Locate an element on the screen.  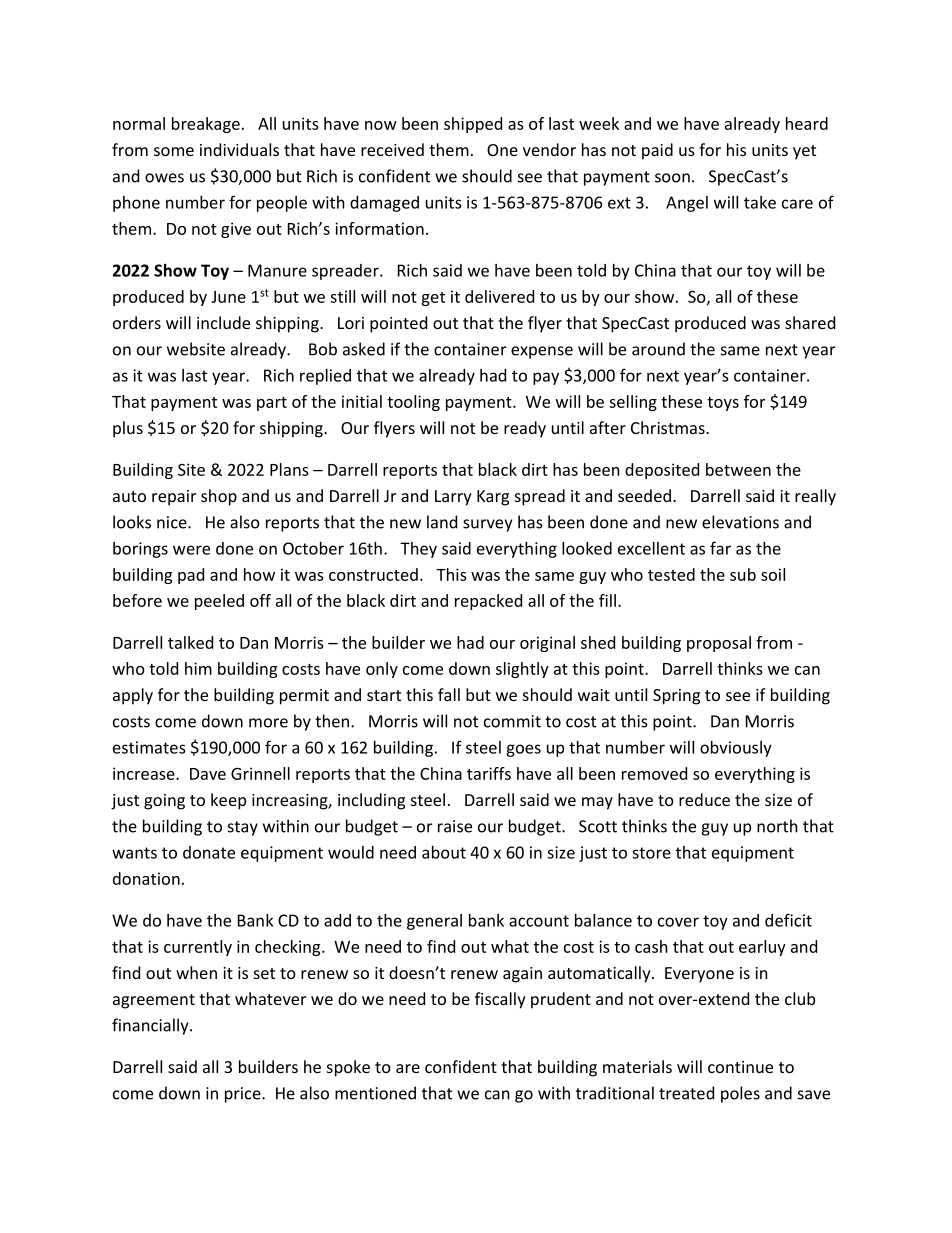
continue is located at coordinates (740, 1067).
